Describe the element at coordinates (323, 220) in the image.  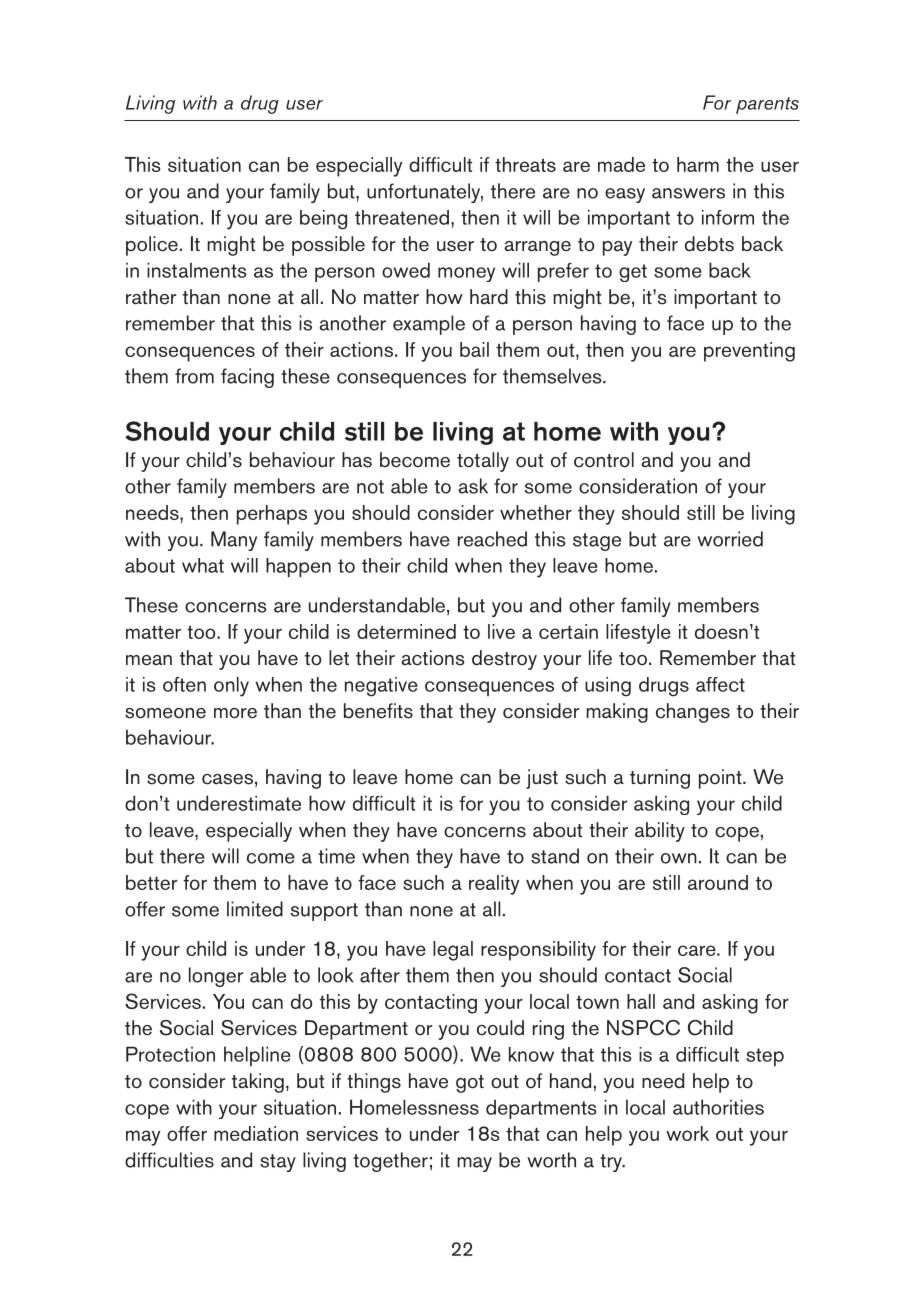
I see `being` at that location.
